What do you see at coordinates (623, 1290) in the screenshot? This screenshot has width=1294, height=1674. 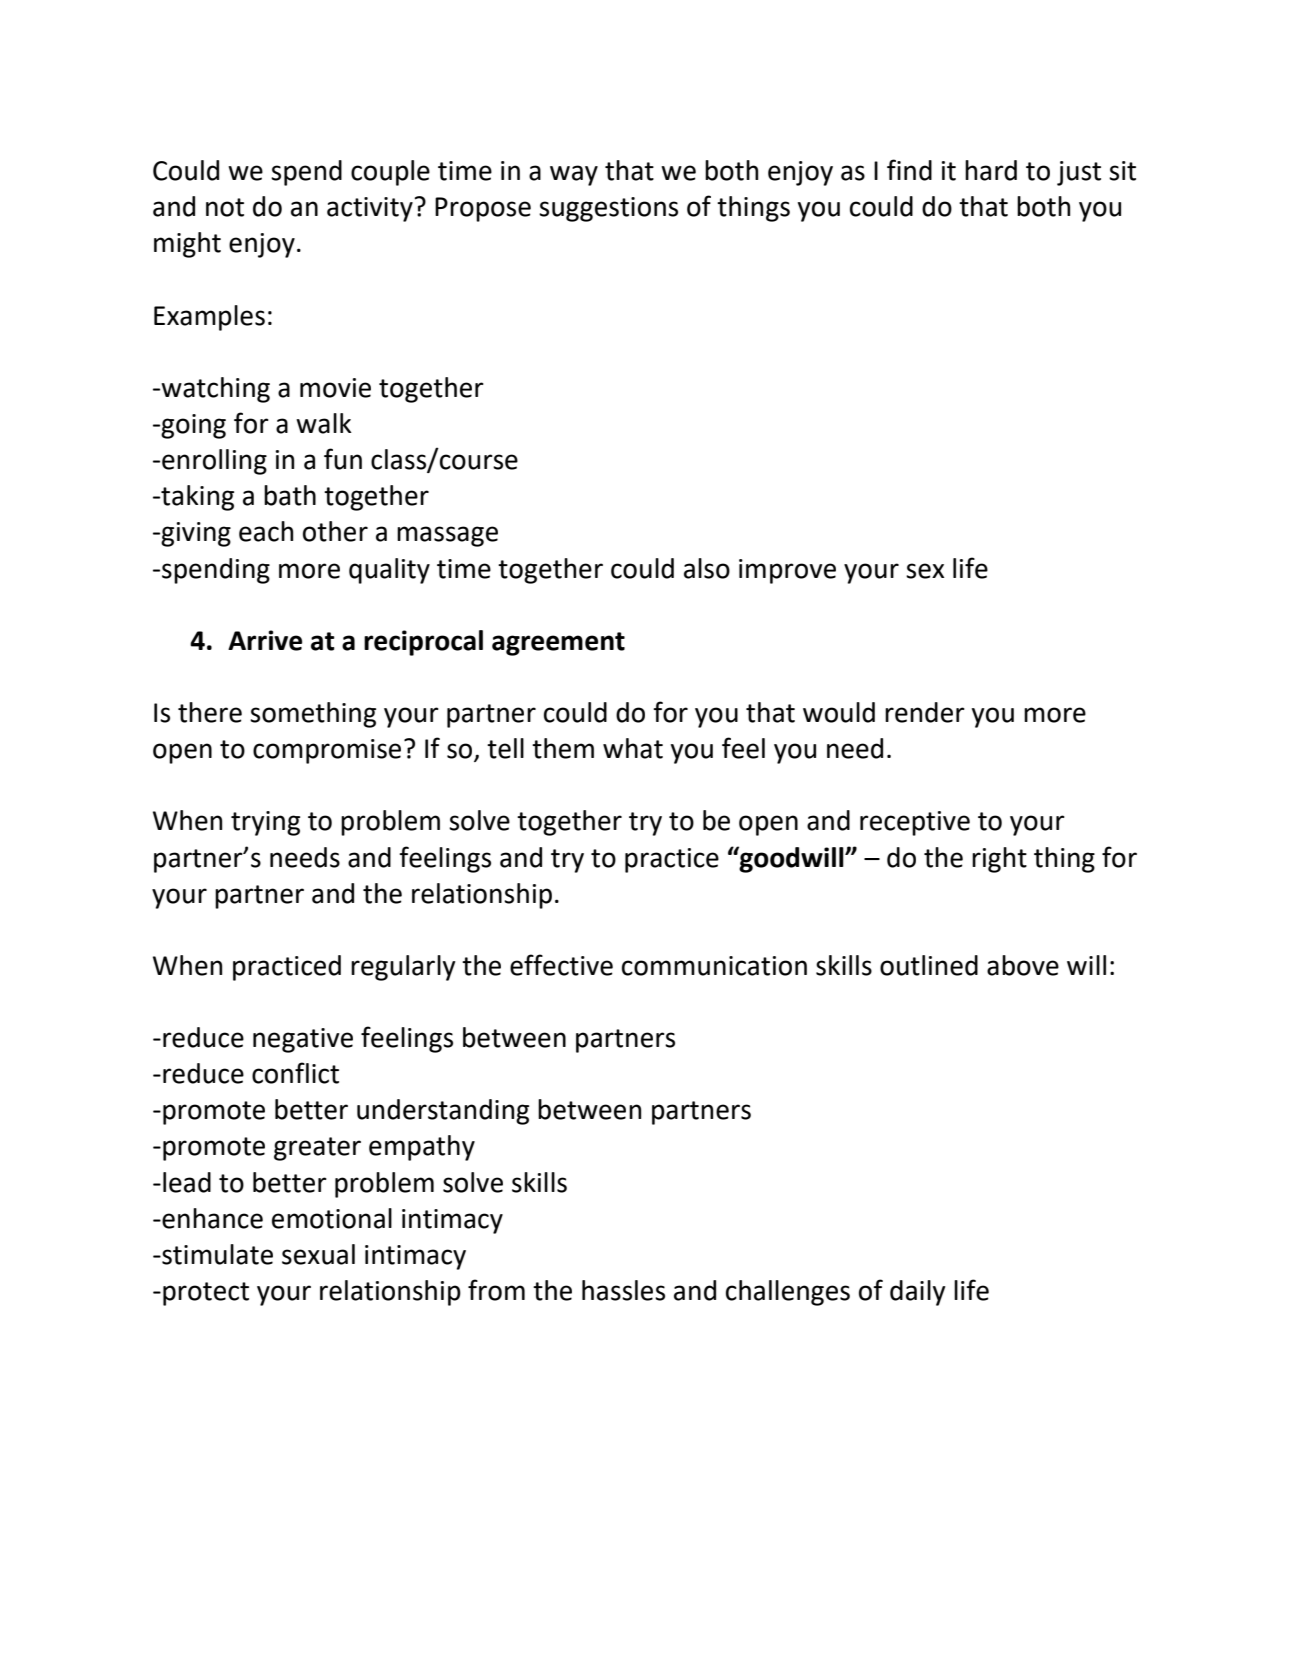 I see `hassles` at bounding box center [623, 1290].
